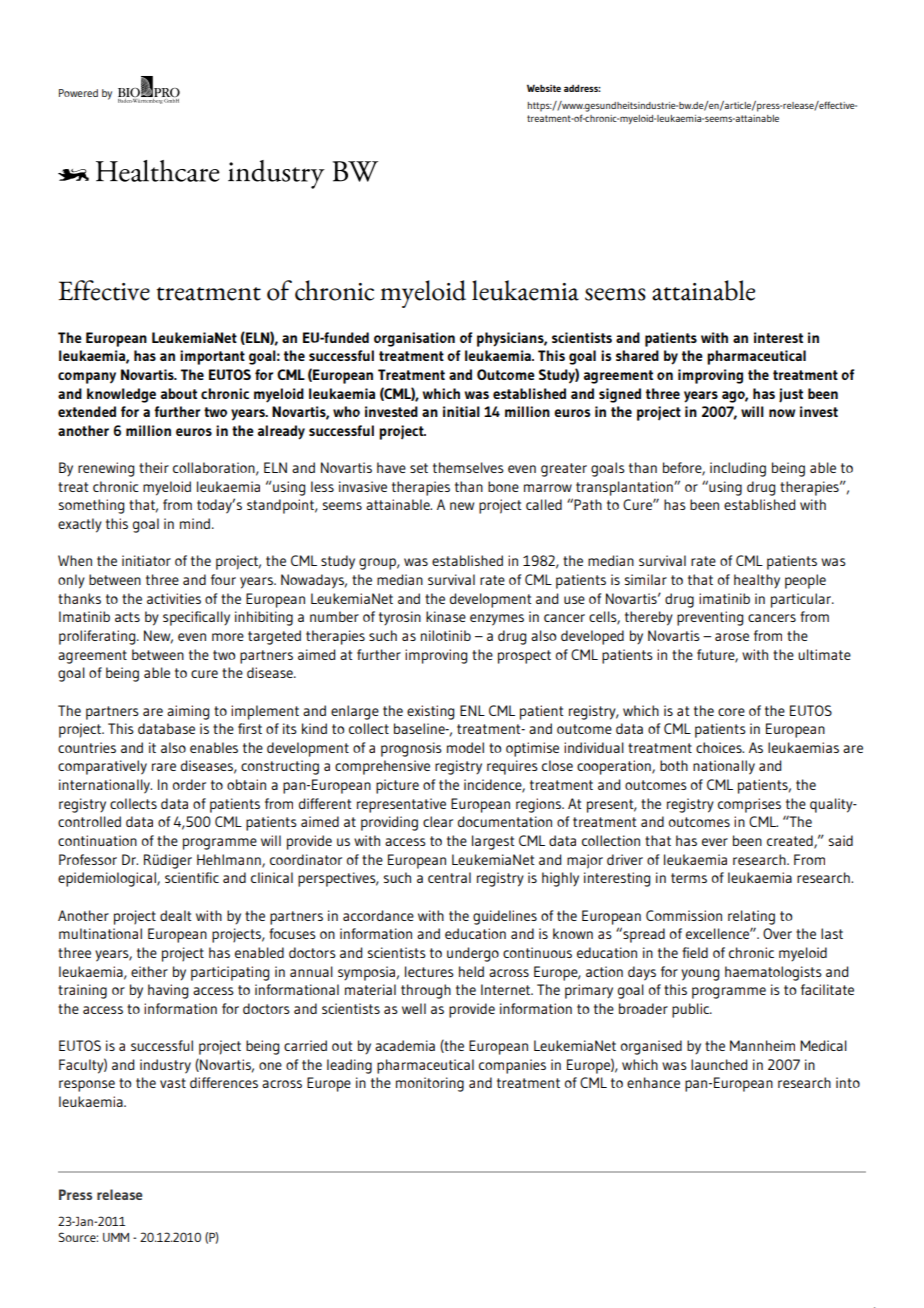 The width and height of the screenshot is (924, 1308). I want to click on monitoring, so click(430, 1084).
